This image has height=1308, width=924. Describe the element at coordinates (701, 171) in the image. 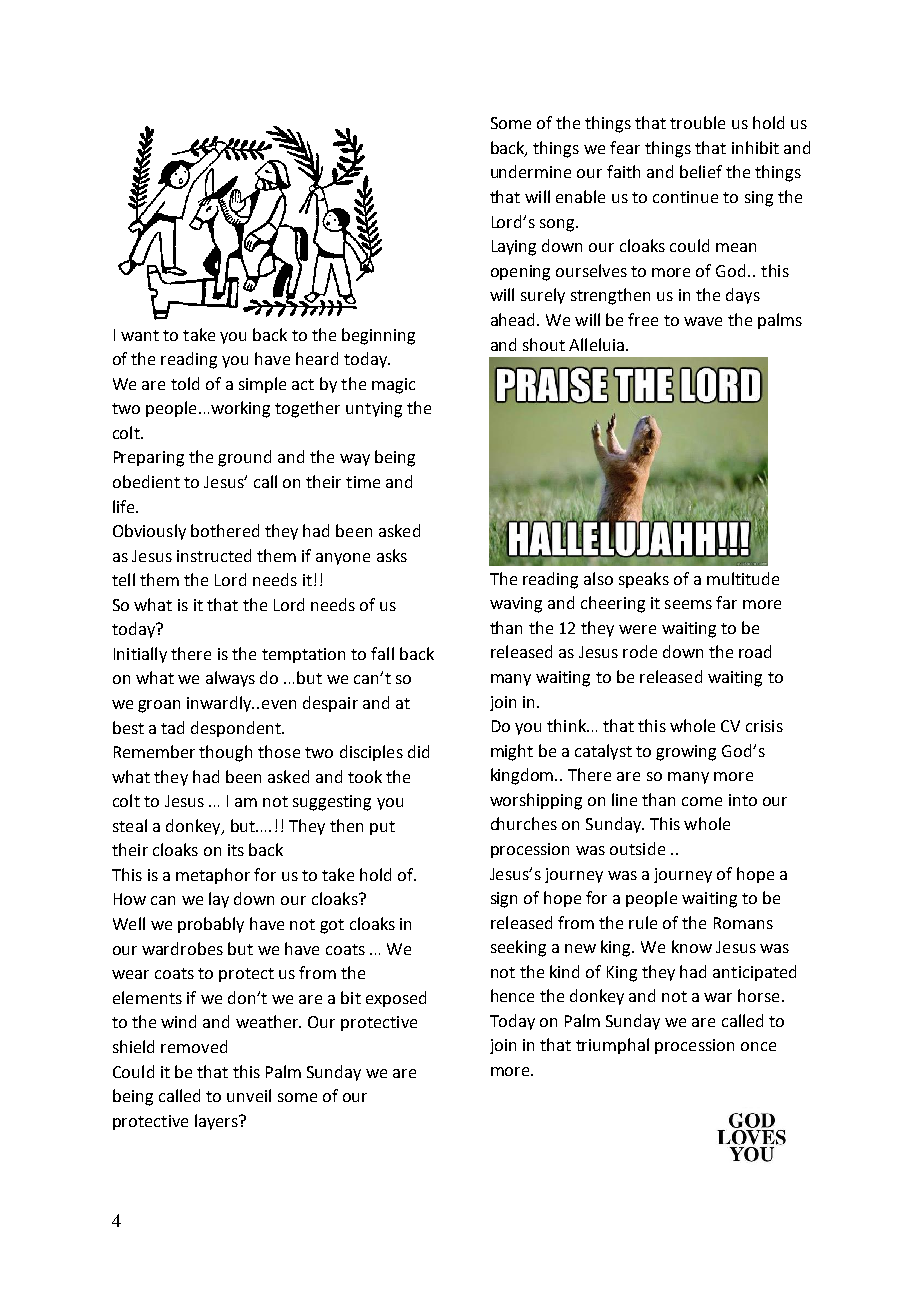

I see `belief` at that location.
